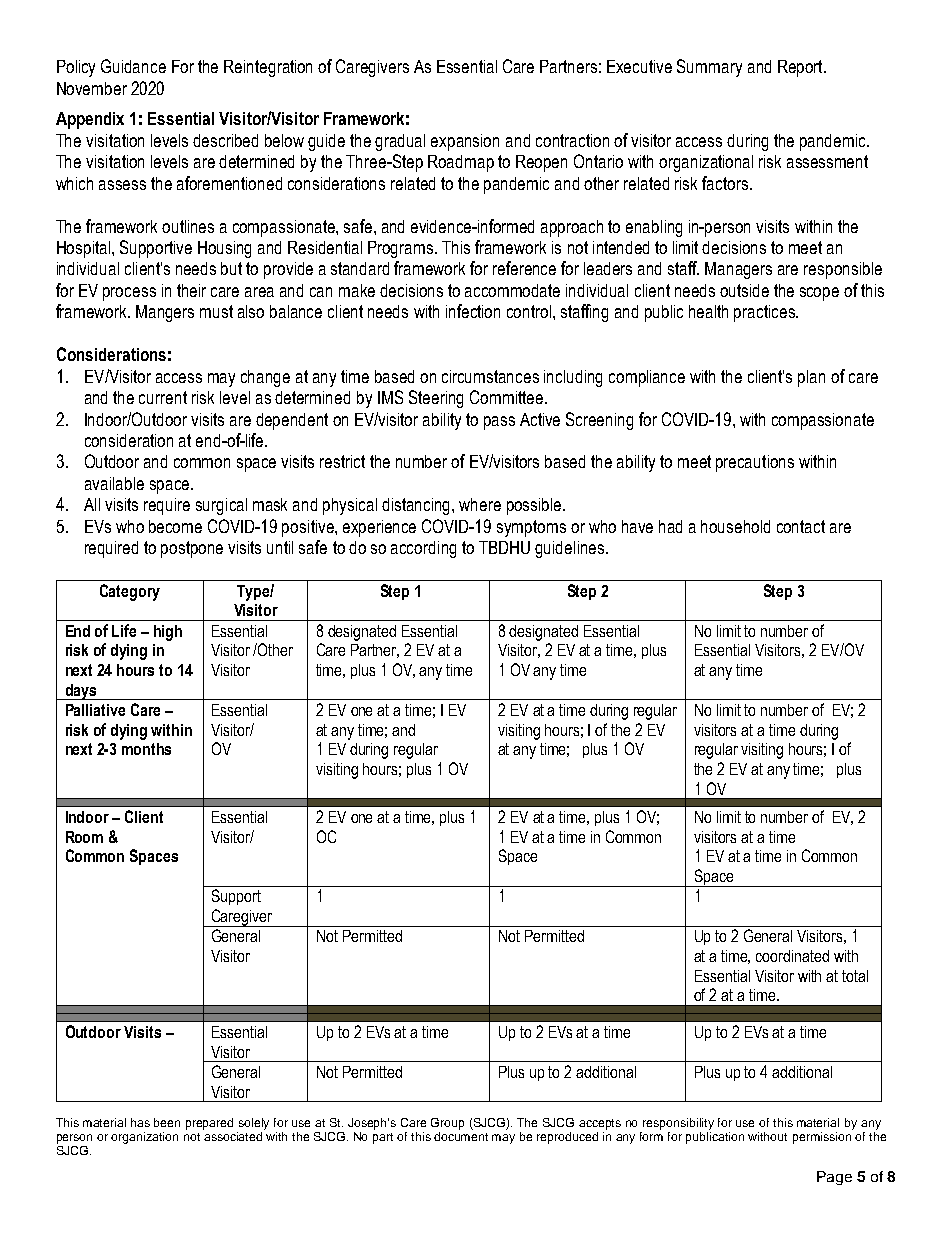 This document has width=952, height=1233. I want to click on Report, so click(801, 68).
